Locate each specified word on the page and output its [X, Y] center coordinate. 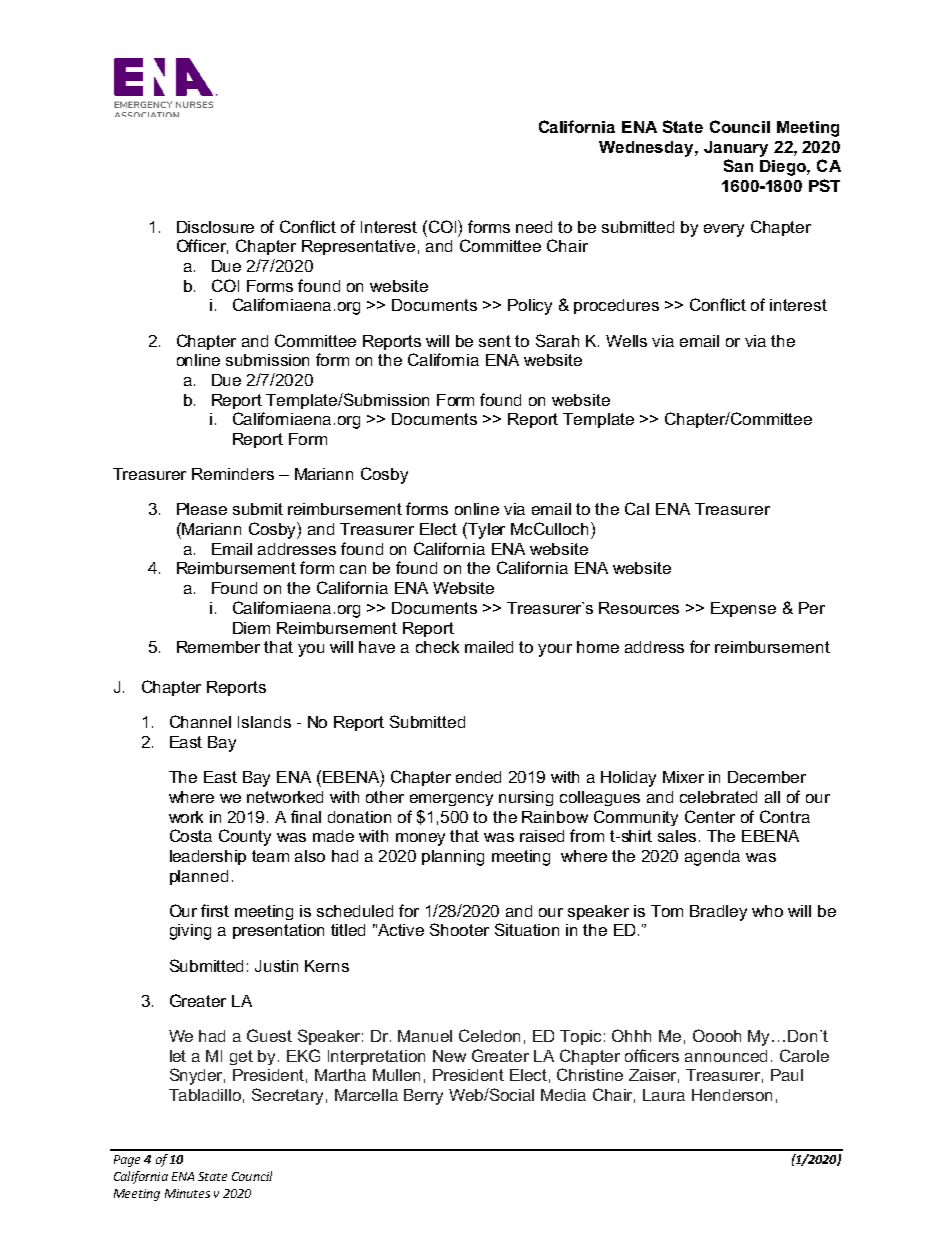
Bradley [718, 913]
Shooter [459, 929]
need [534, 227]
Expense [743, 609]
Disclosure [215, 227]
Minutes [187, 1193]
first [215, 910]
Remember [218, 647]
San [738, 165]
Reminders [233, 474]
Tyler [485, 530]
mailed [489, 647]
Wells [626, 341]
